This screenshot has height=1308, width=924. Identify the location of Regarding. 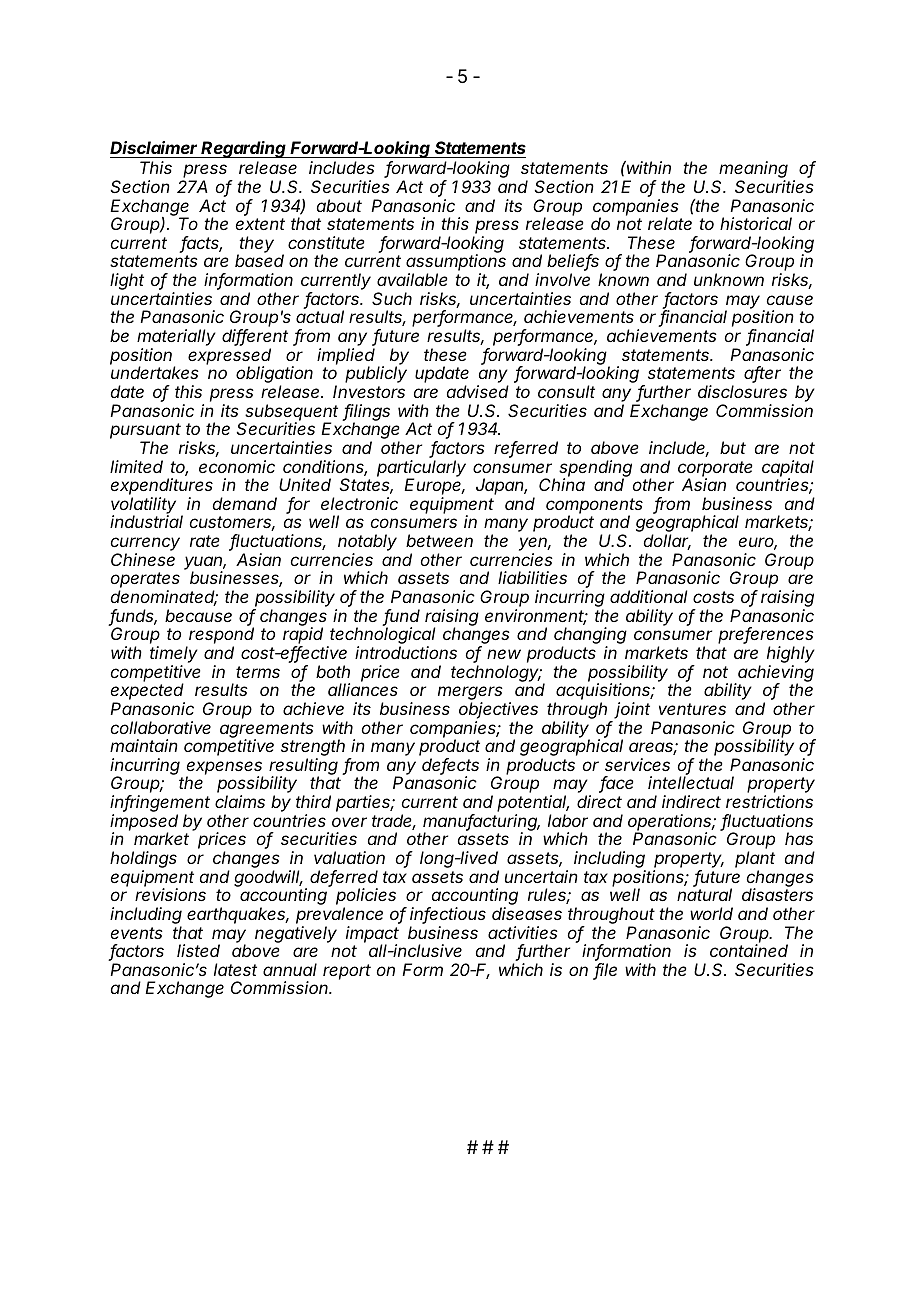
(244, 149).
